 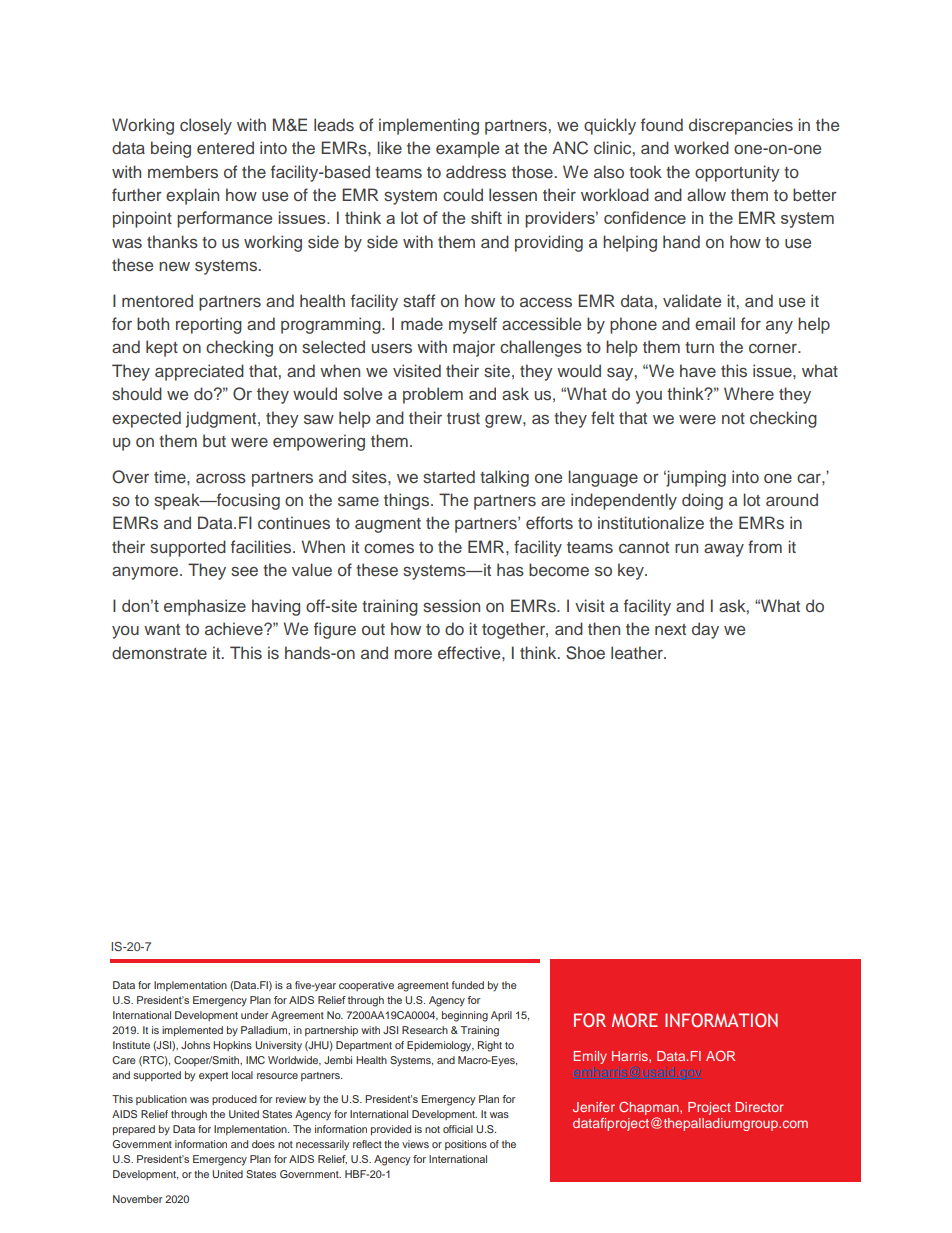 What do you see at coordinates (159, 653) in the image?
I see `demonstrate` at bounding box center [159, 653].
